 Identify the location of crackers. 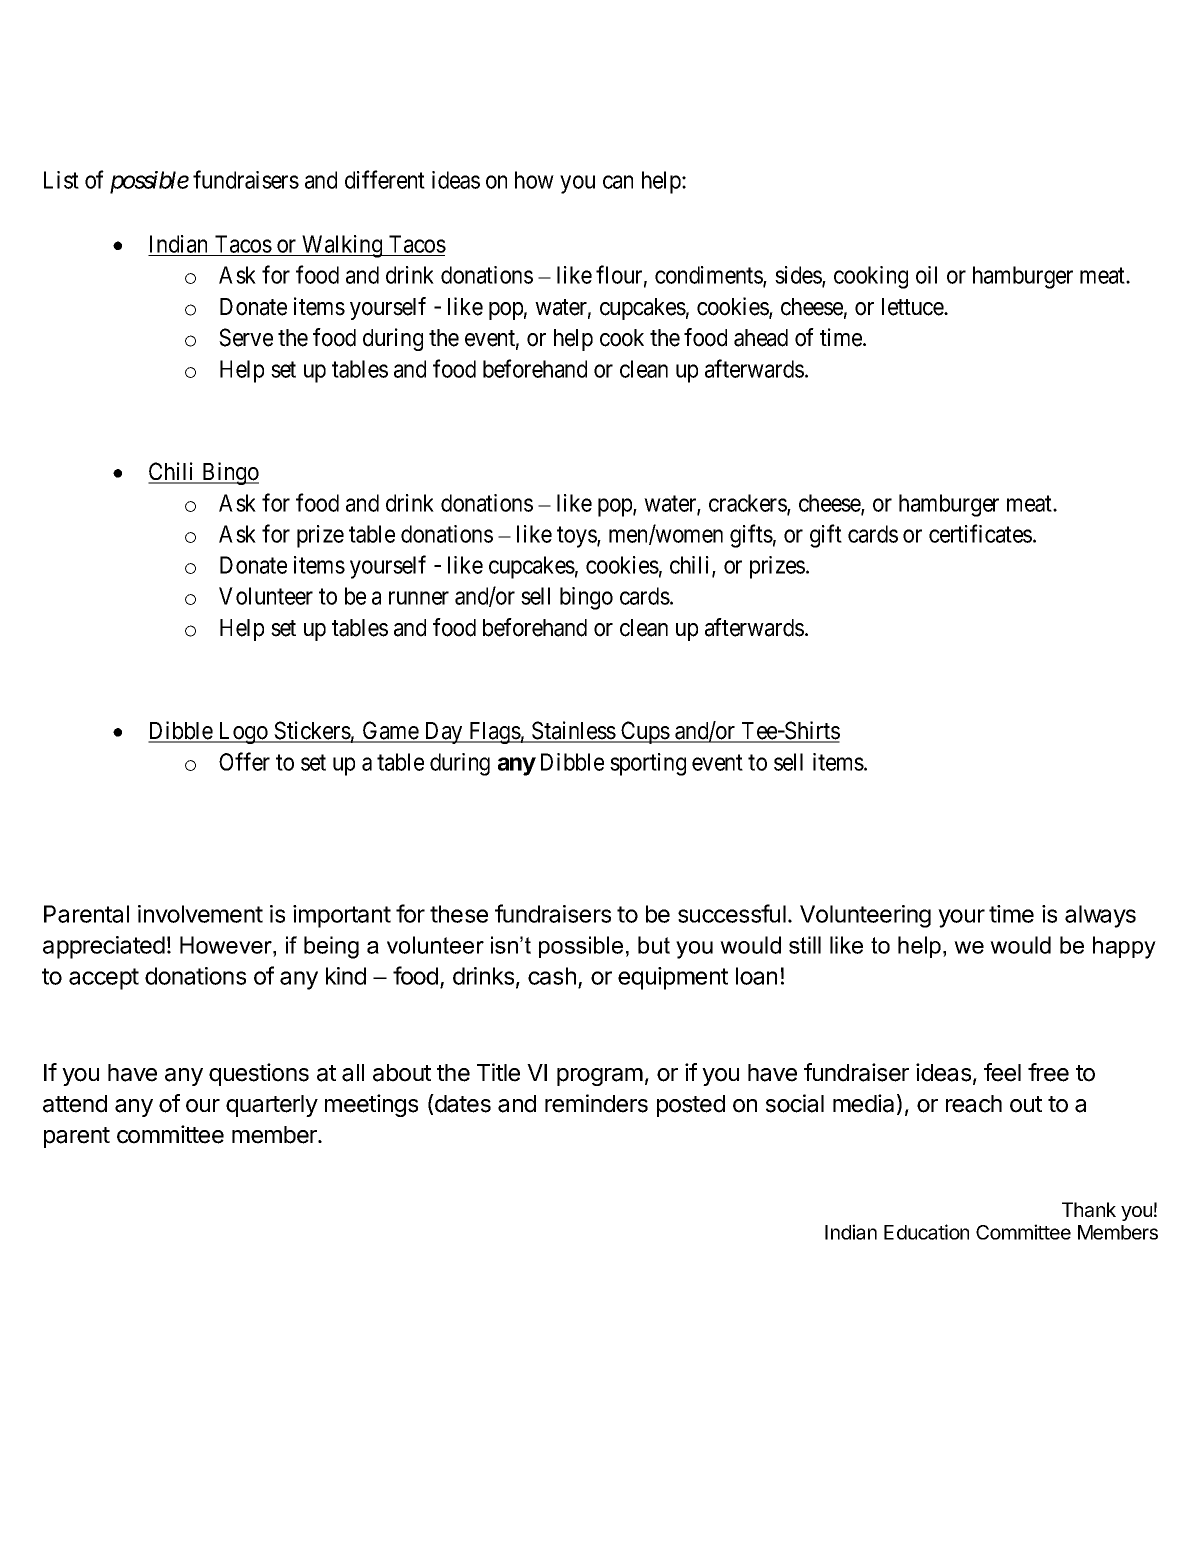
(748, 504).
